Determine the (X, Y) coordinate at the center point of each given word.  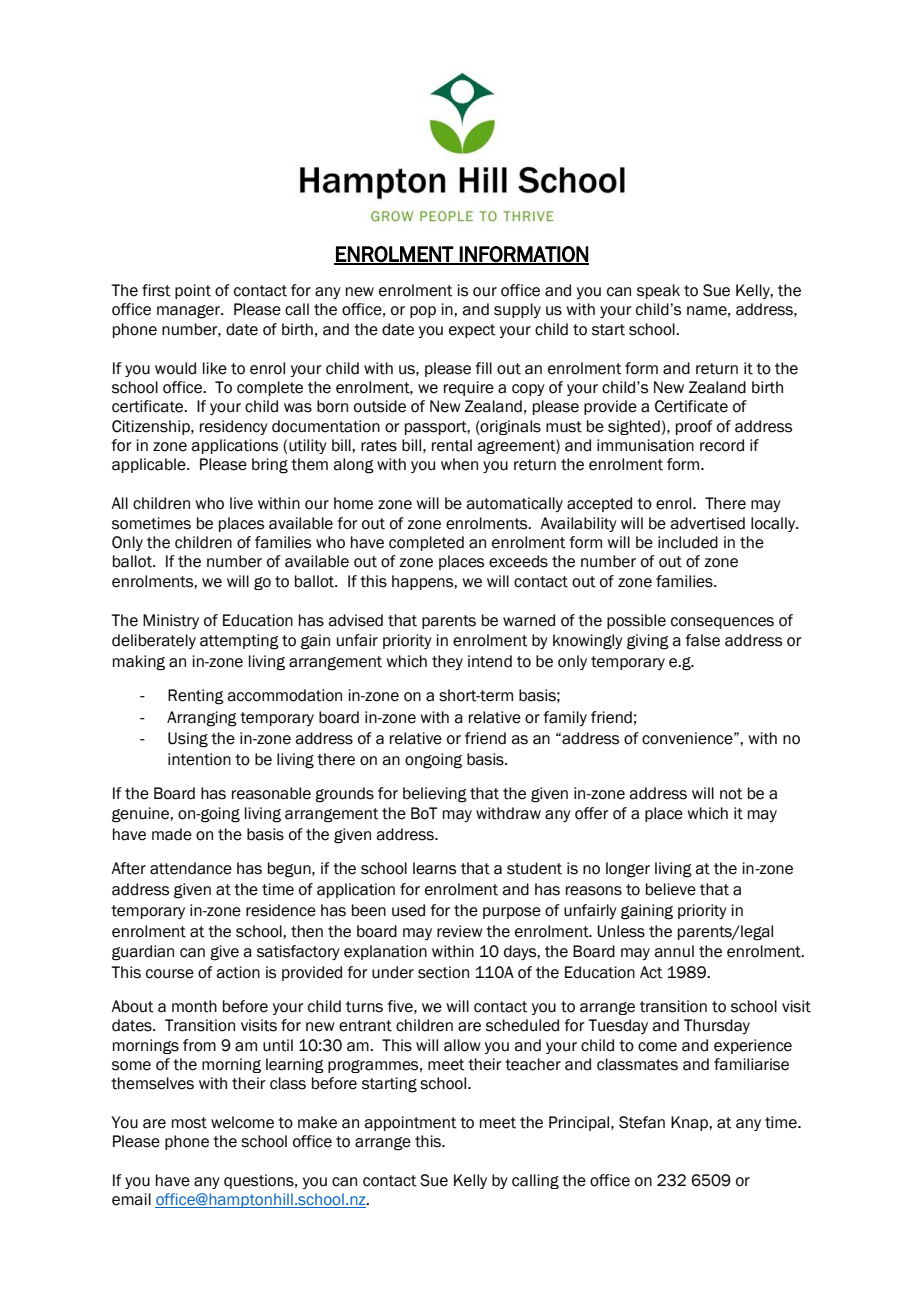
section (443, 972)
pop (423, 312)
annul (674, 951)
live (241, 503)
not (731, 794)
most (189, 1123)
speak (658, 291)
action (238, 972)
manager (189, 312)
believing (435, 795)
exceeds (518, 561)
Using (188, 740)
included (688, 542)
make (317, 1122)
